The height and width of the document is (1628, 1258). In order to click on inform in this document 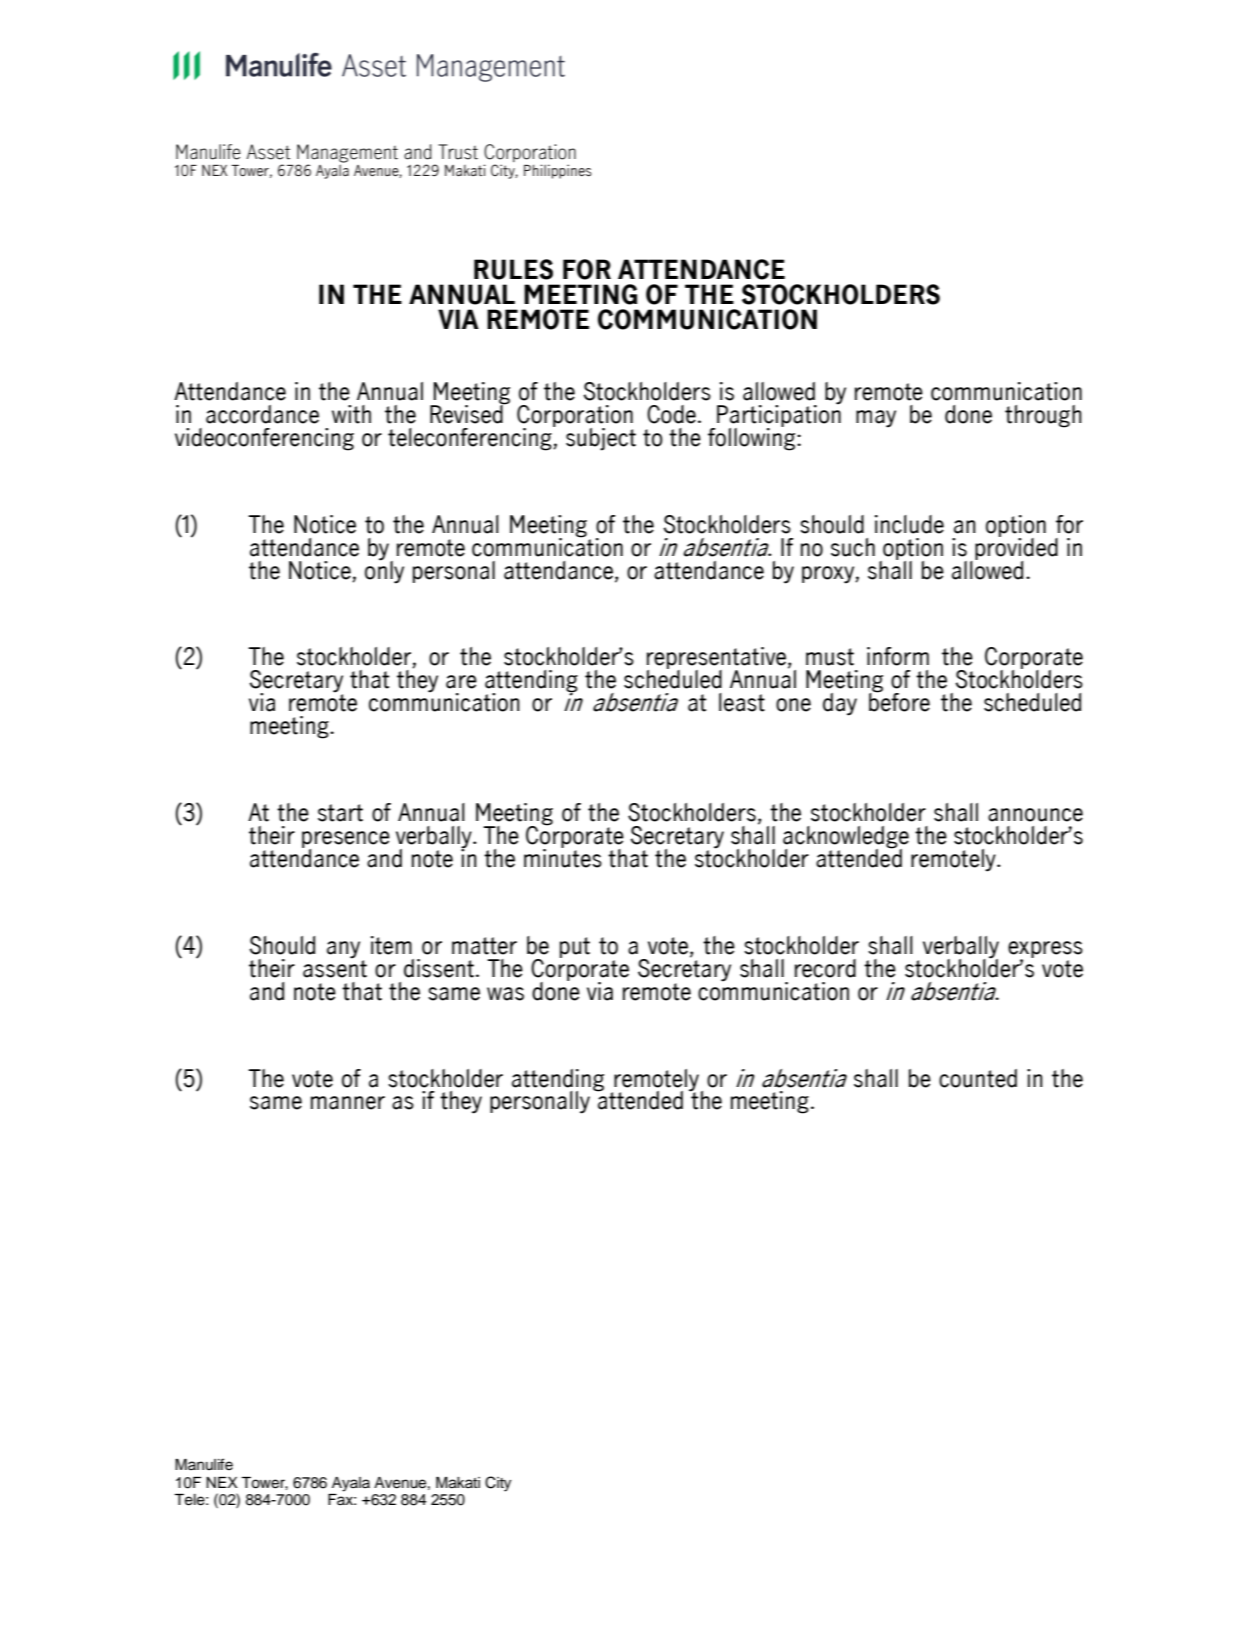, I will do `click(898, 656)`.
